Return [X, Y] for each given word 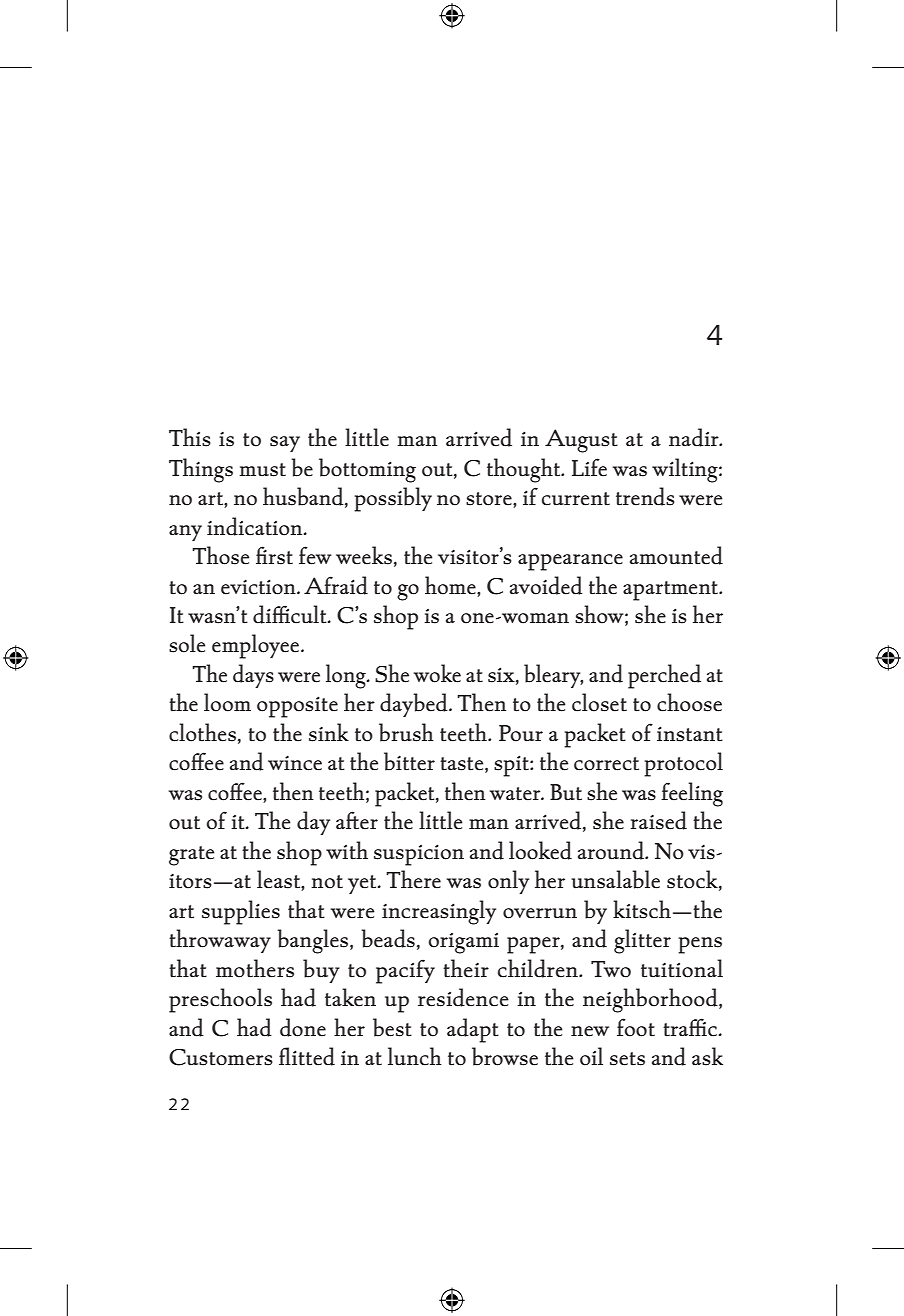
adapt [473, 1030]
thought [525, 470]
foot [636, 1027]
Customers [221, 1057]
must [262, 470]
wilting [686, 470]
